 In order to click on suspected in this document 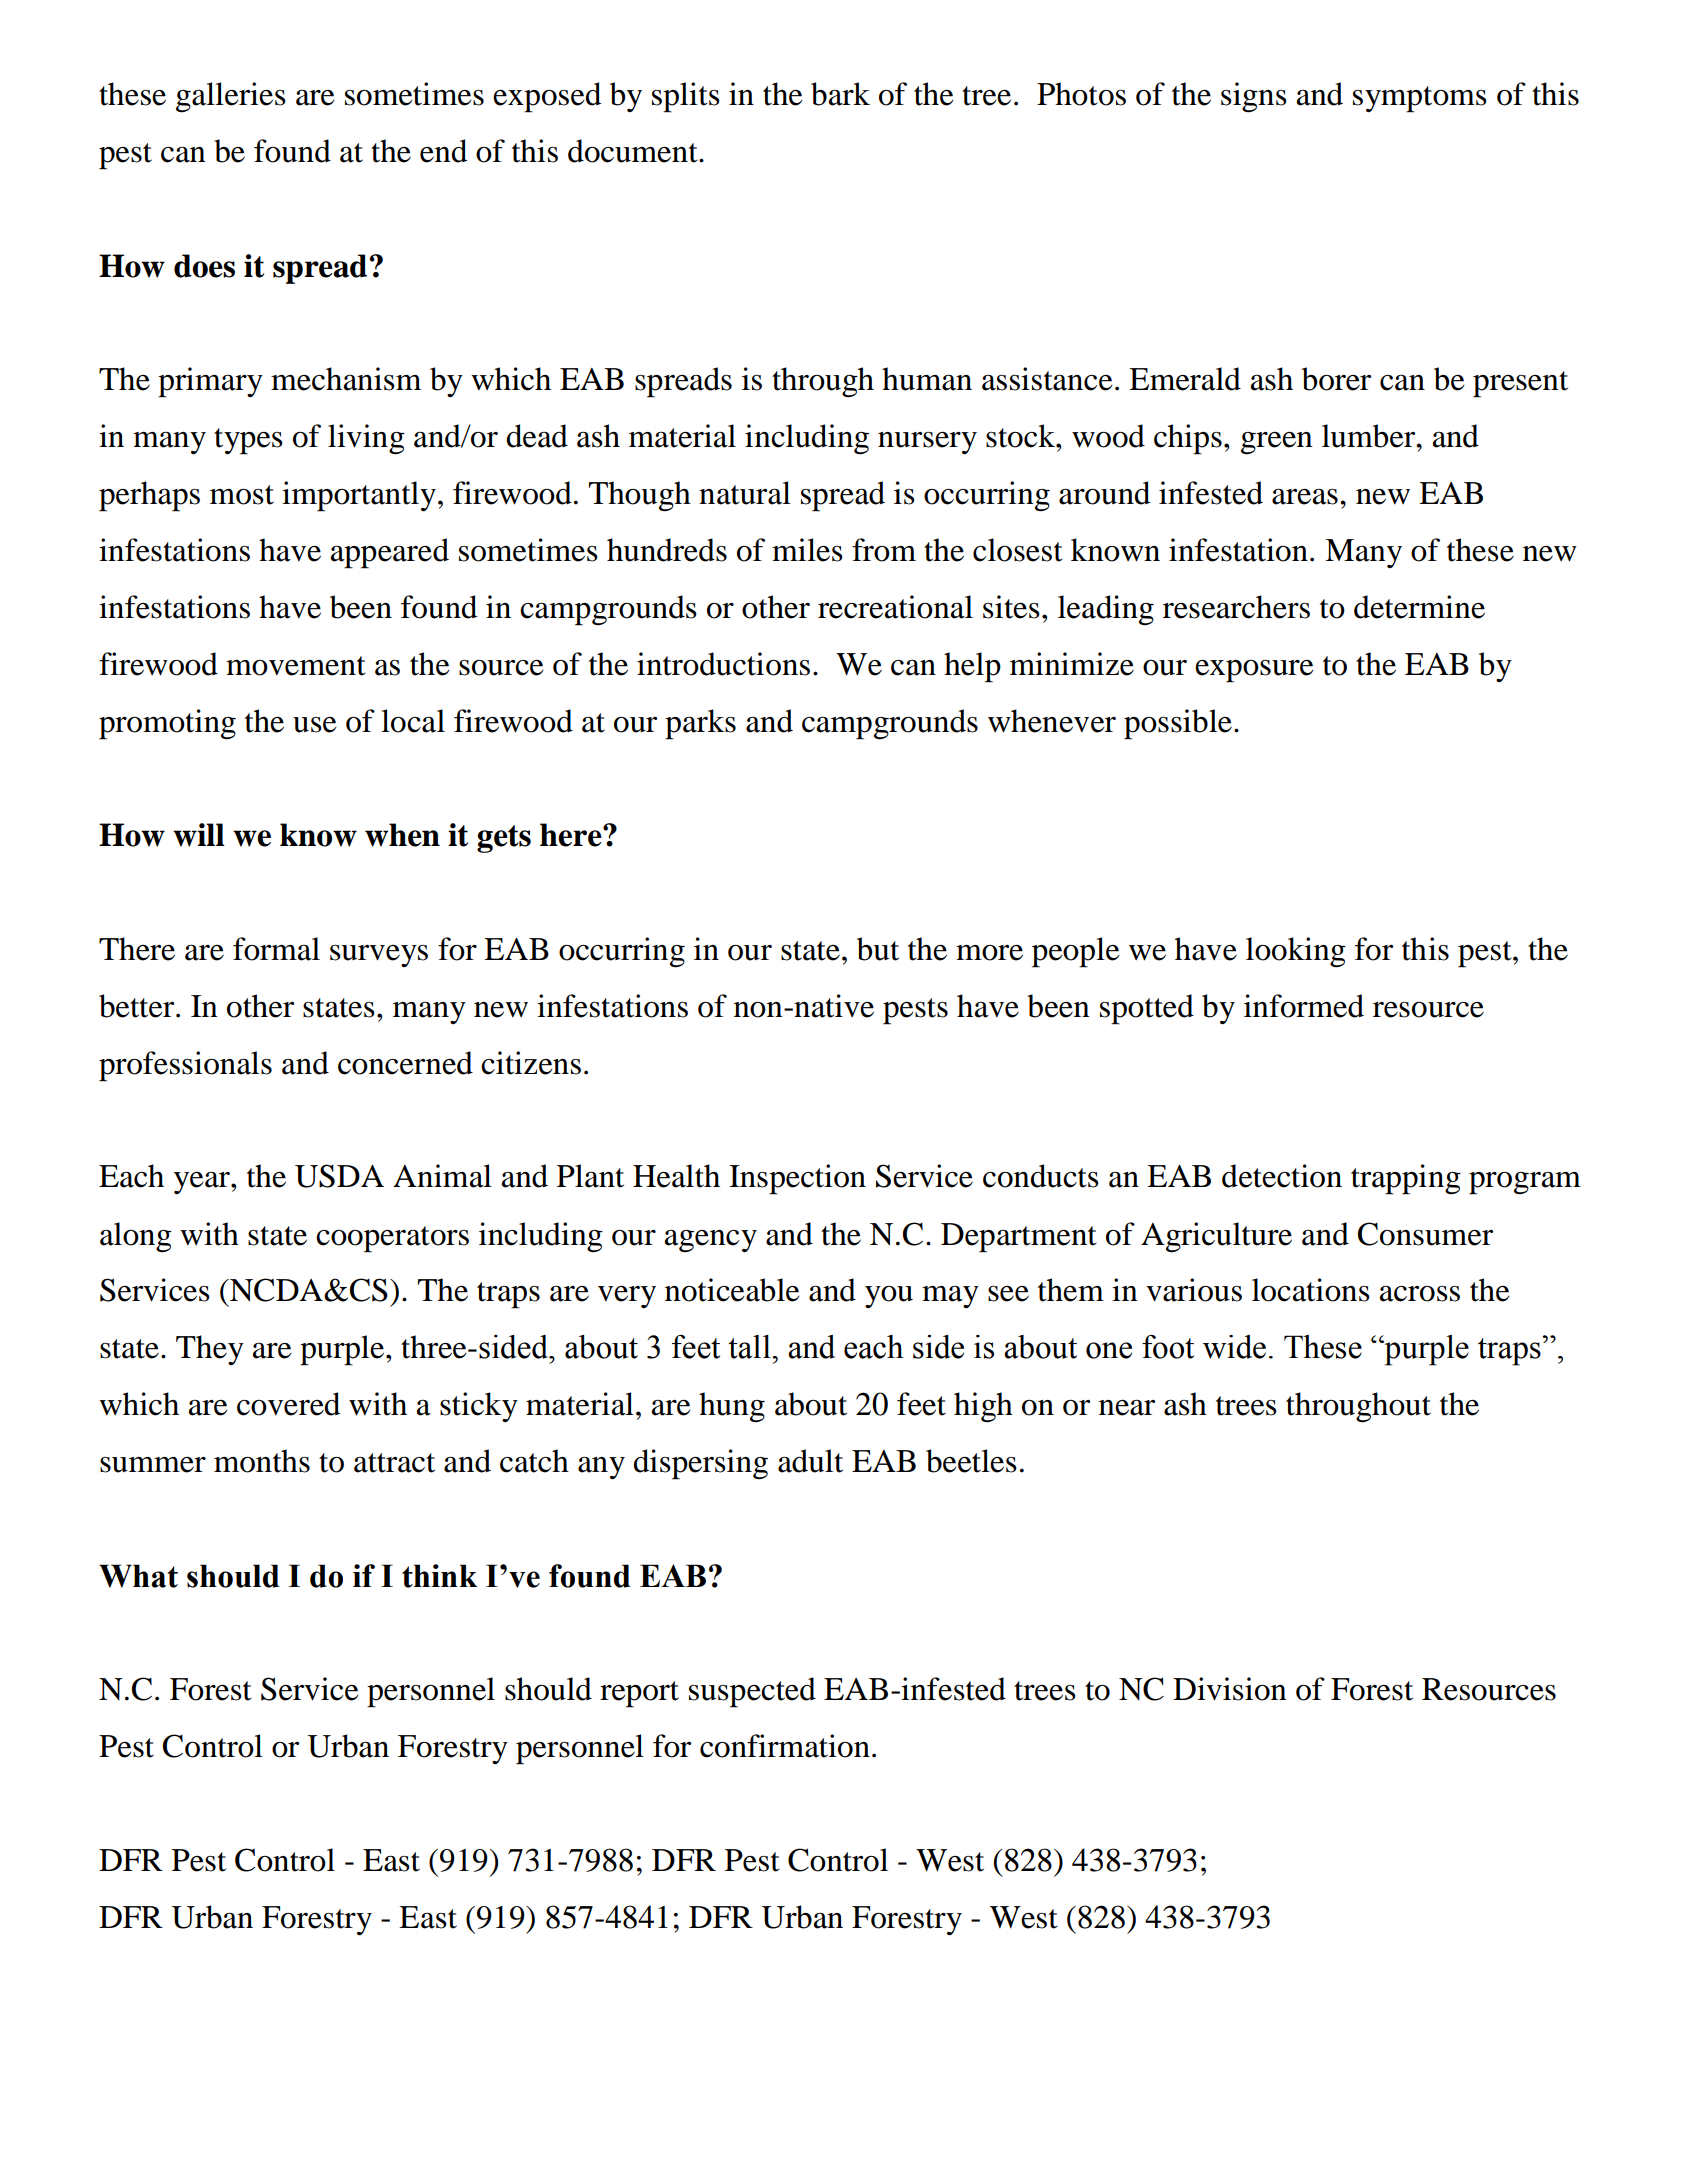, I will do `click(752, 1692)`.
